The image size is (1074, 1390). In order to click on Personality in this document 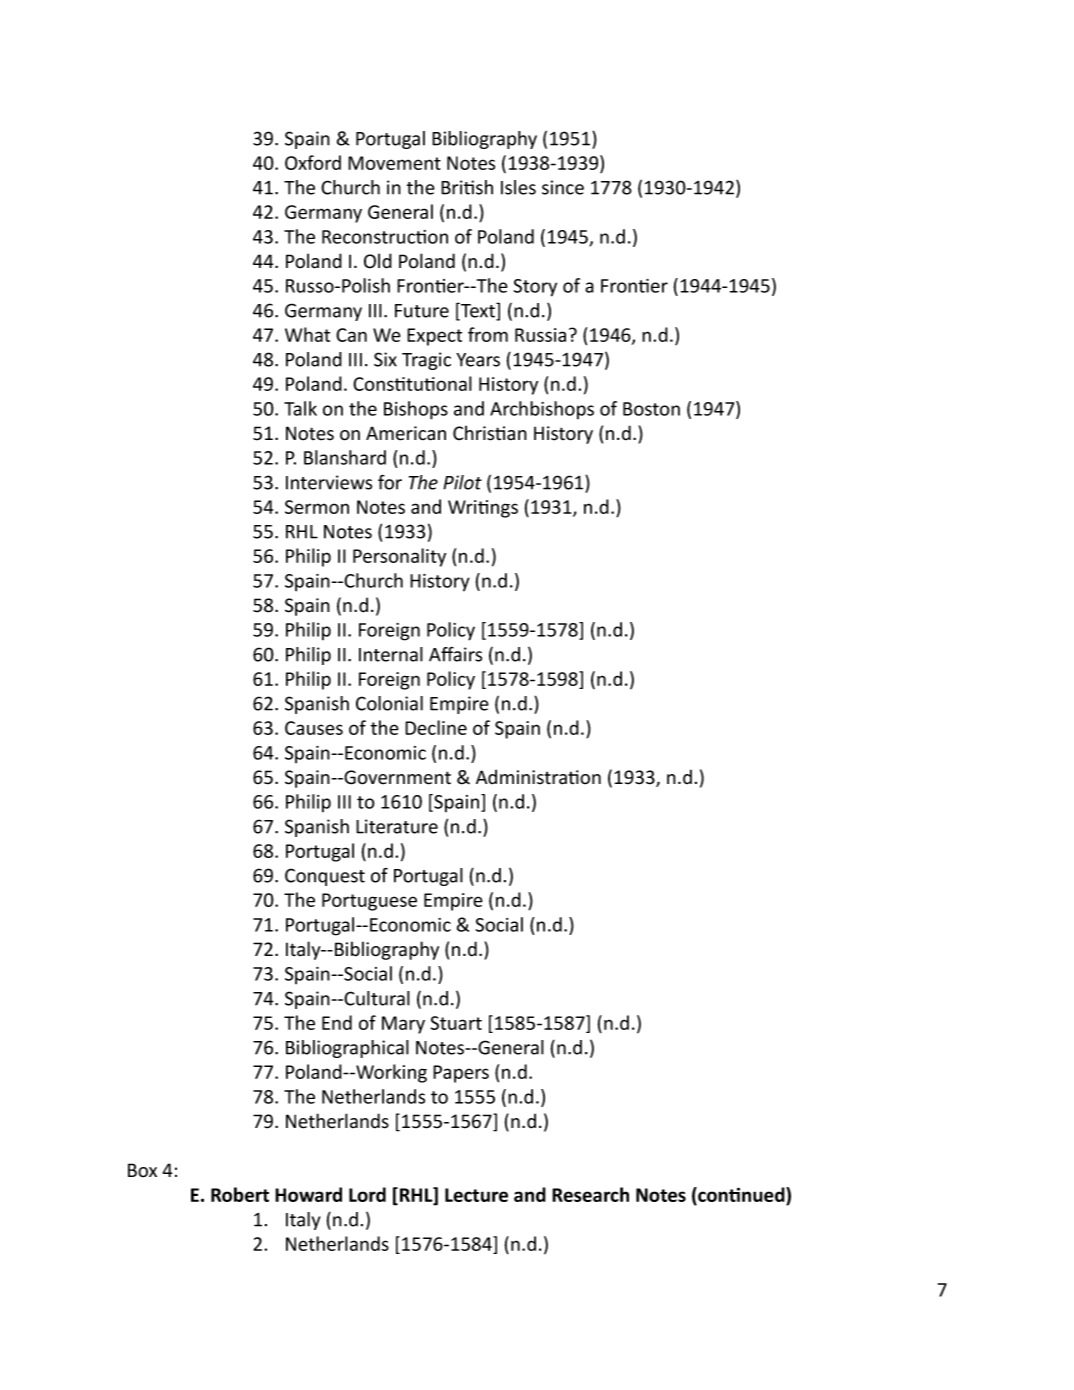, I will do `click(399, 557)`.
